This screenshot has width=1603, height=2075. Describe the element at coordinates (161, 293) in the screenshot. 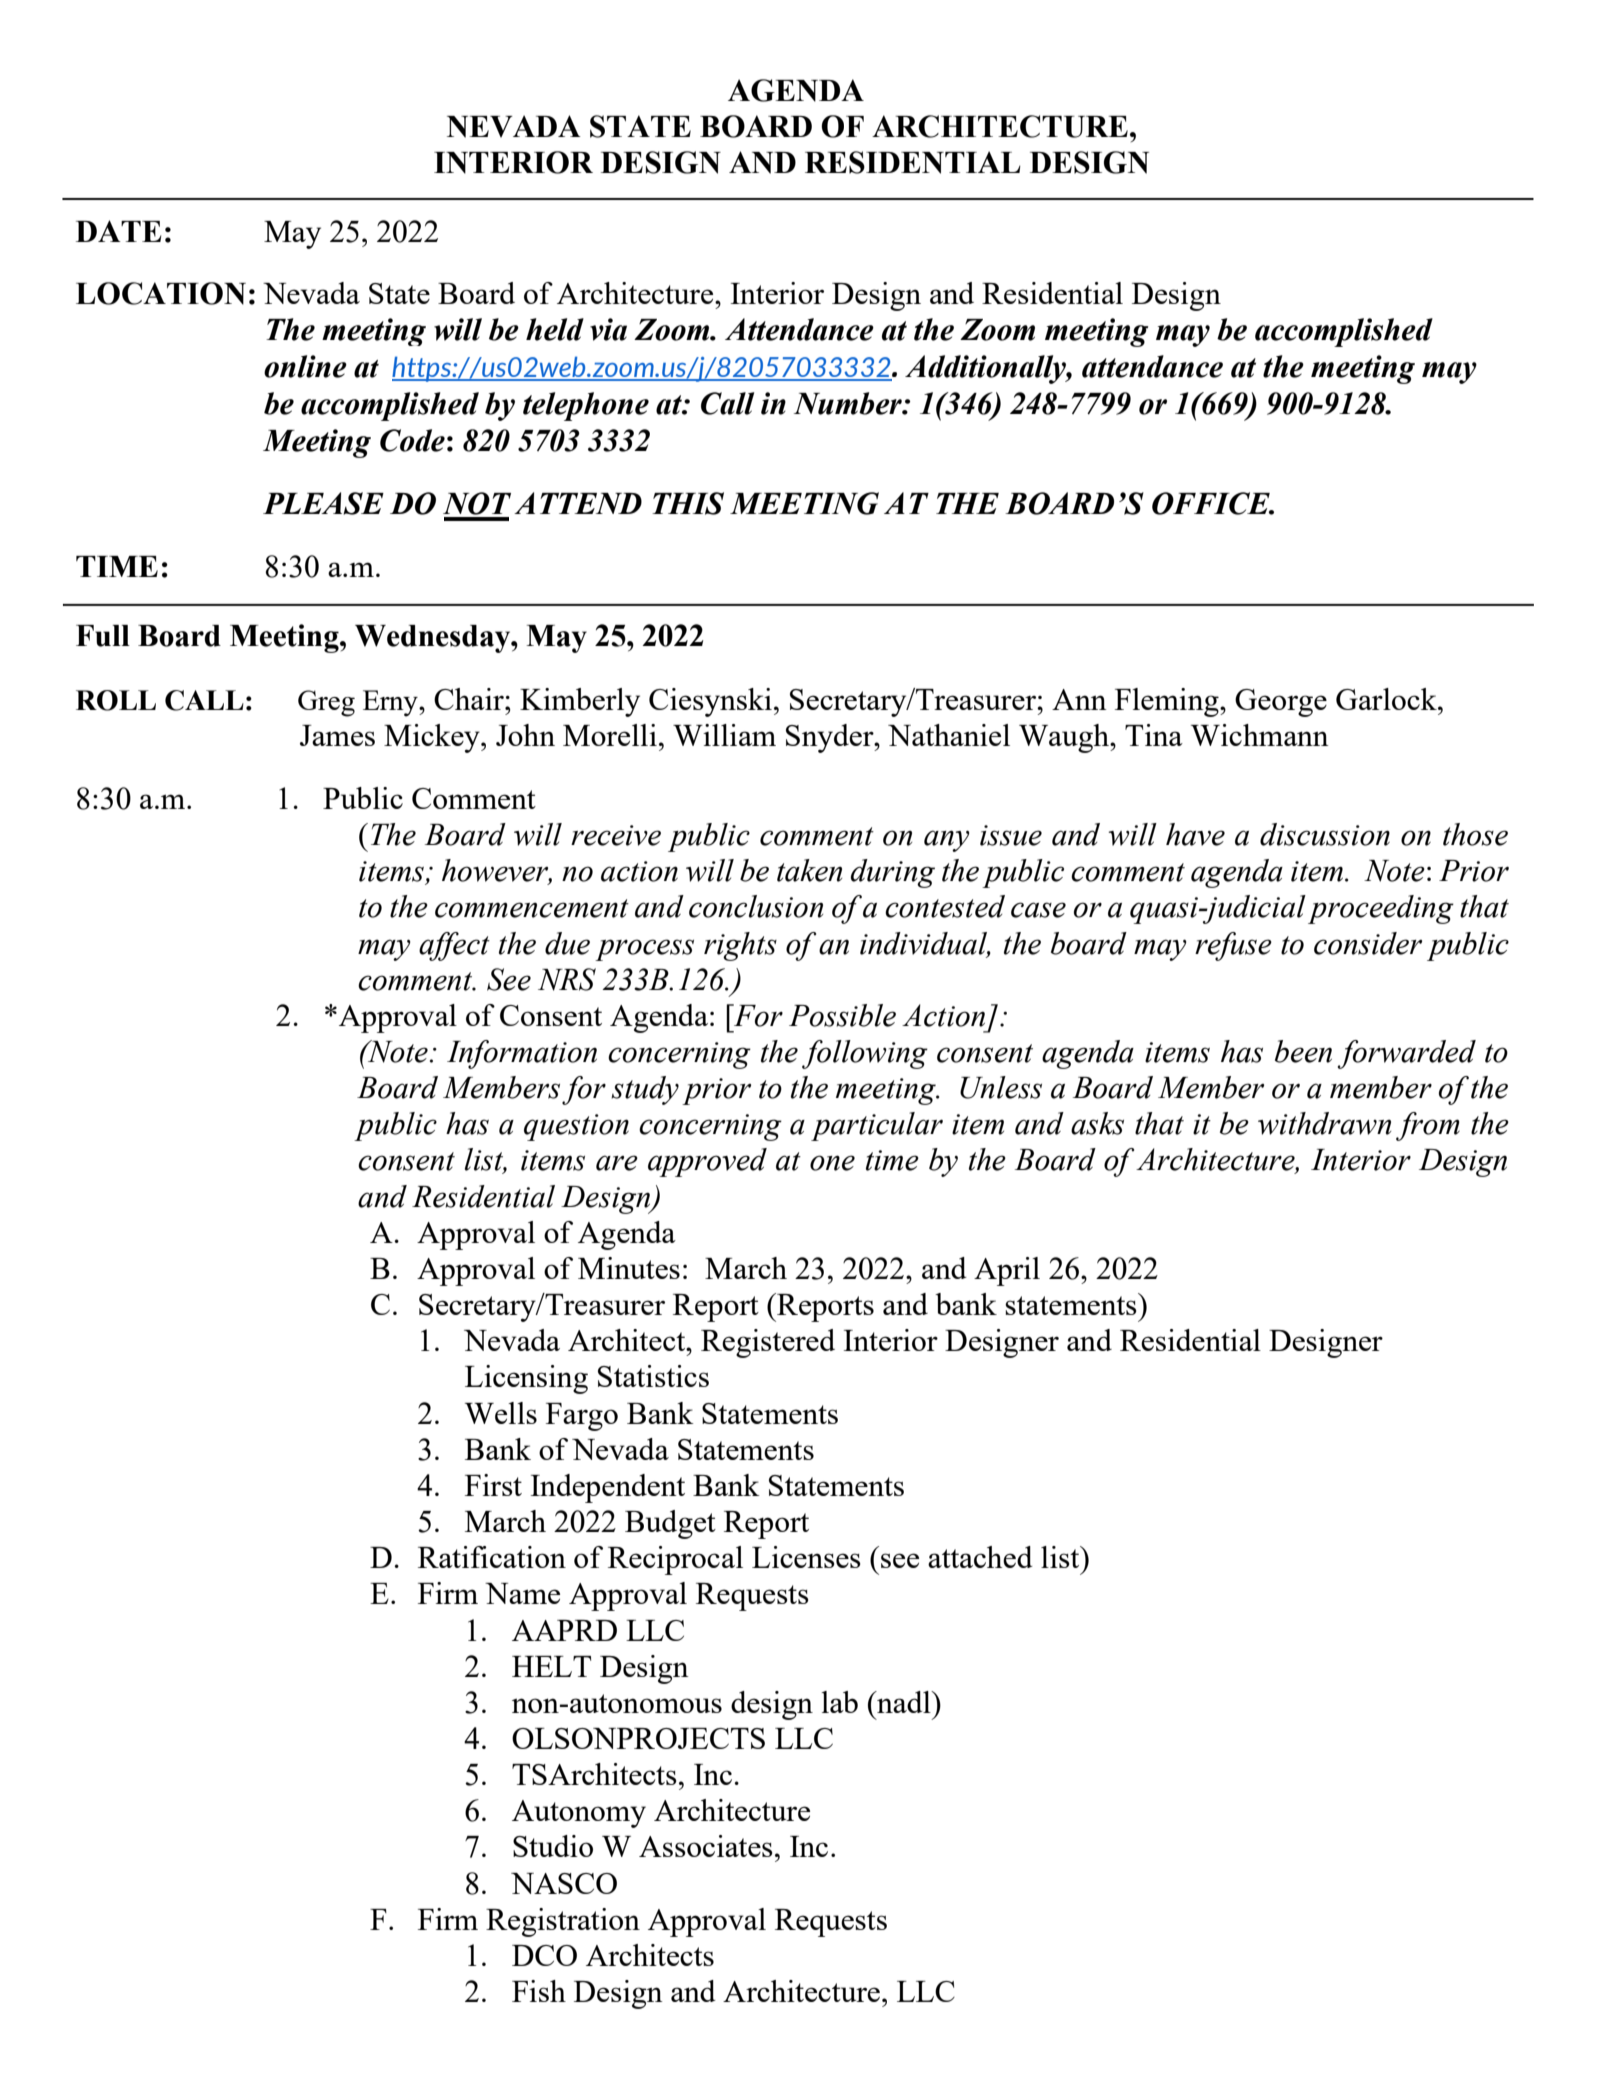

I see `LOCATION` at that location.
